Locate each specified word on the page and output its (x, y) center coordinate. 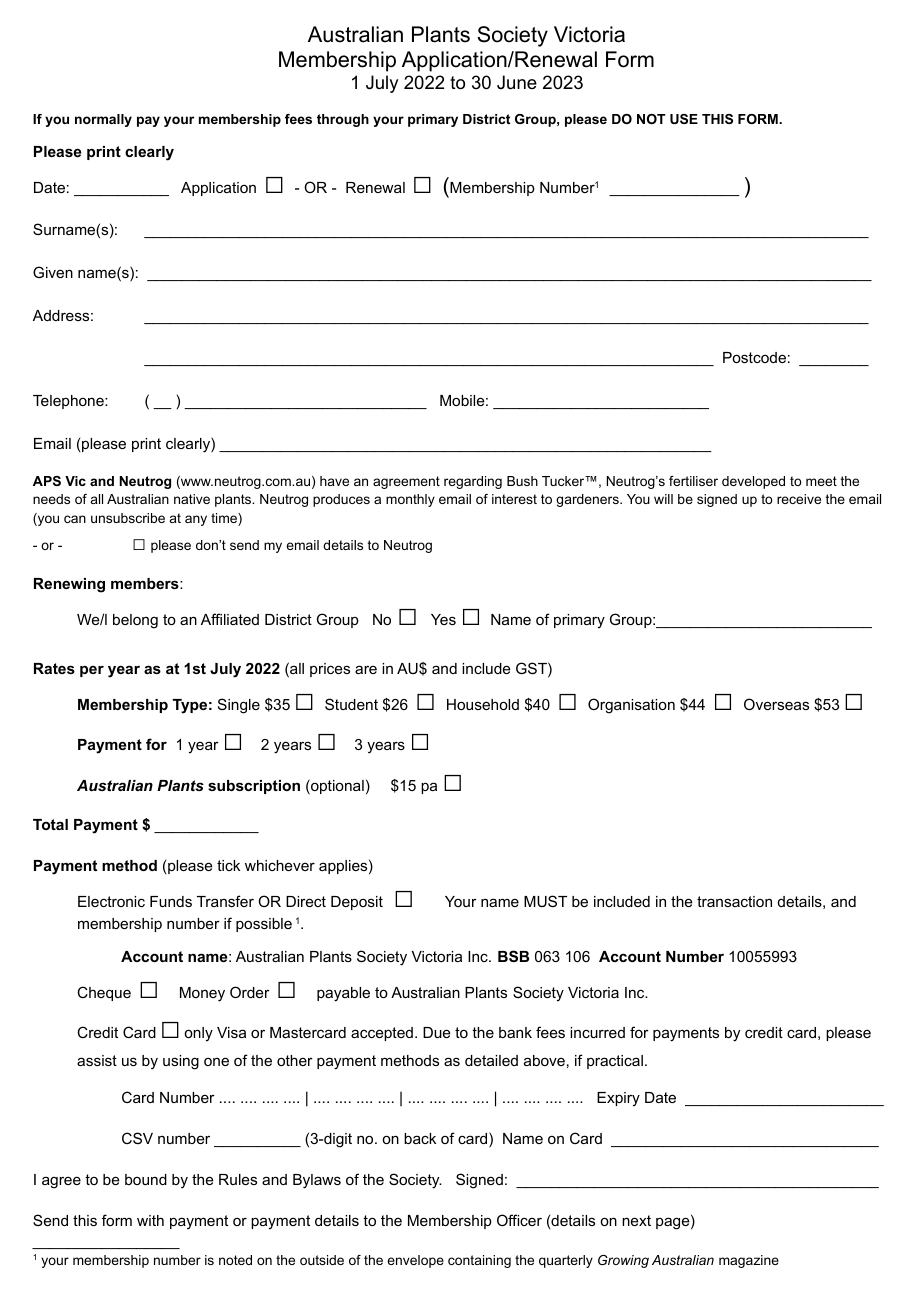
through (343, 120)
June (517, 82)
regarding (473, 482)
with (150, 1220)
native (192, 499)
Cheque (104, 993)
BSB (513, 956)
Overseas (776, 704)
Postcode (754, 357)
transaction (734, 901)
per (92, 671)
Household (483, 704)
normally (103, 120)
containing (479, 1261)
